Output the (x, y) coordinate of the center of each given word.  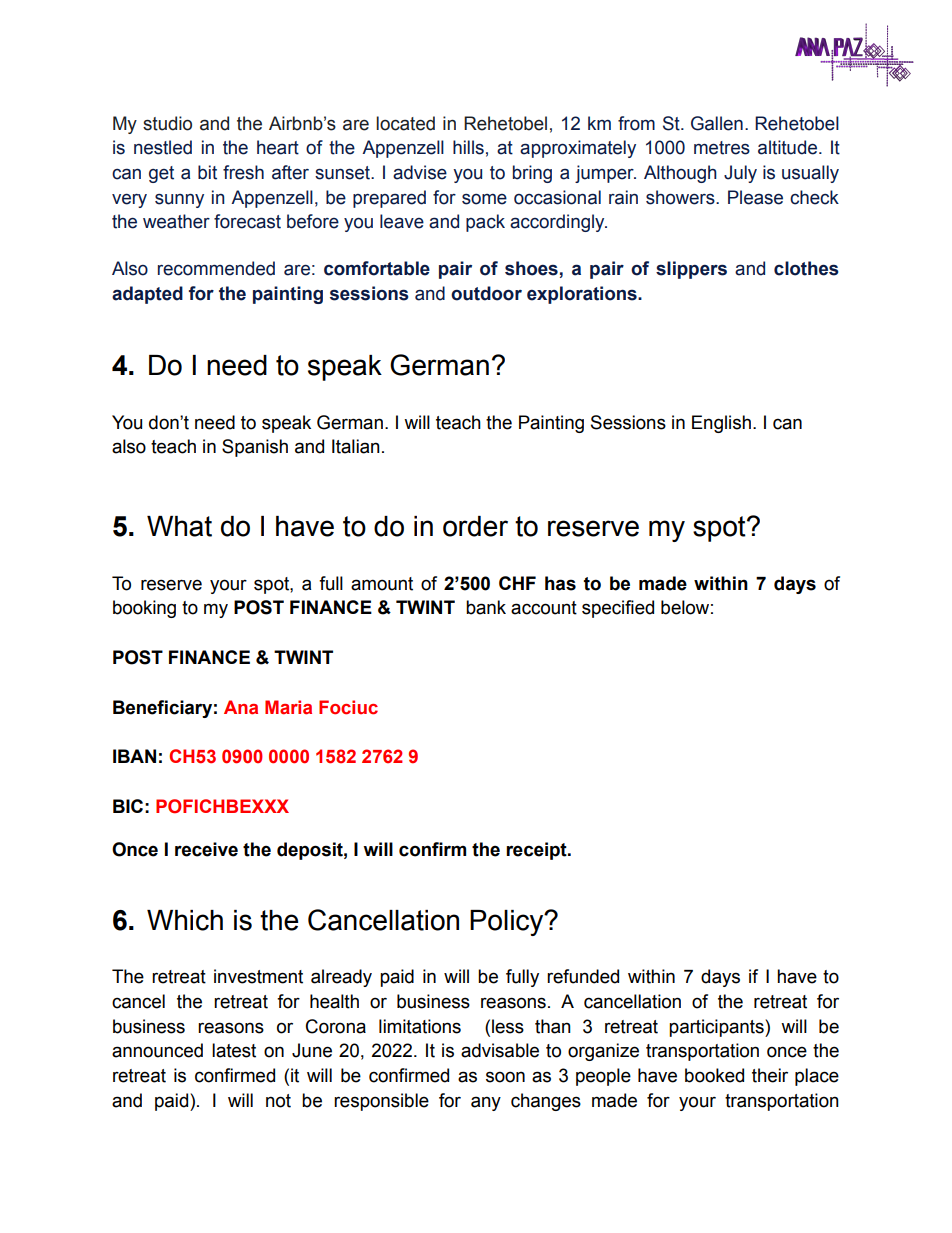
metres (722, 148)
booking (144, 609)
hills (468, 147)
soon (505, 1077)
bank (486, 607)
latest (234, 1050)
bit (207, 172)
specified (618, 609)
